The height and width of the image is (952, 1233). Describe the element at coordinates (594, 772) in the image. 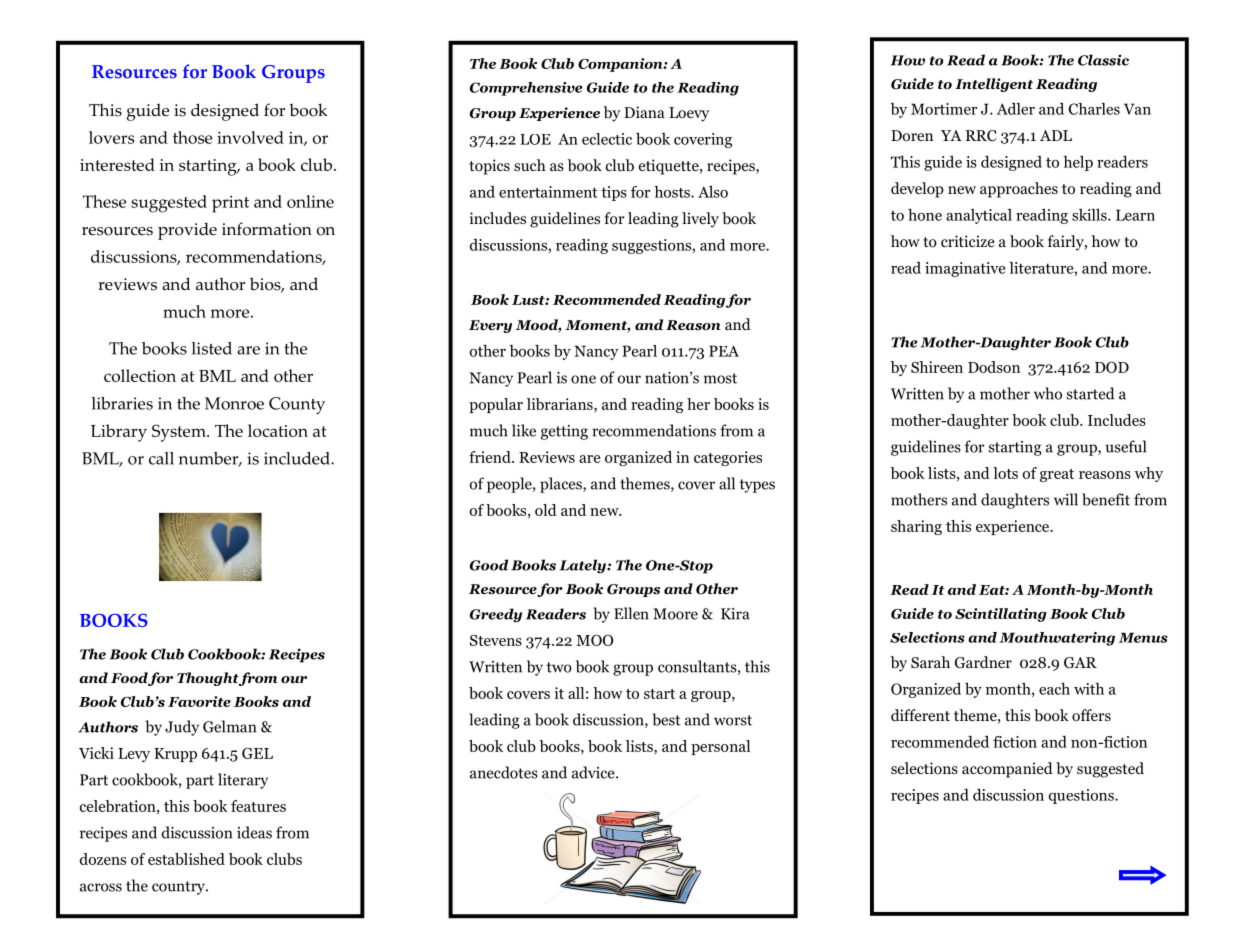

I see `advice` at that location.
